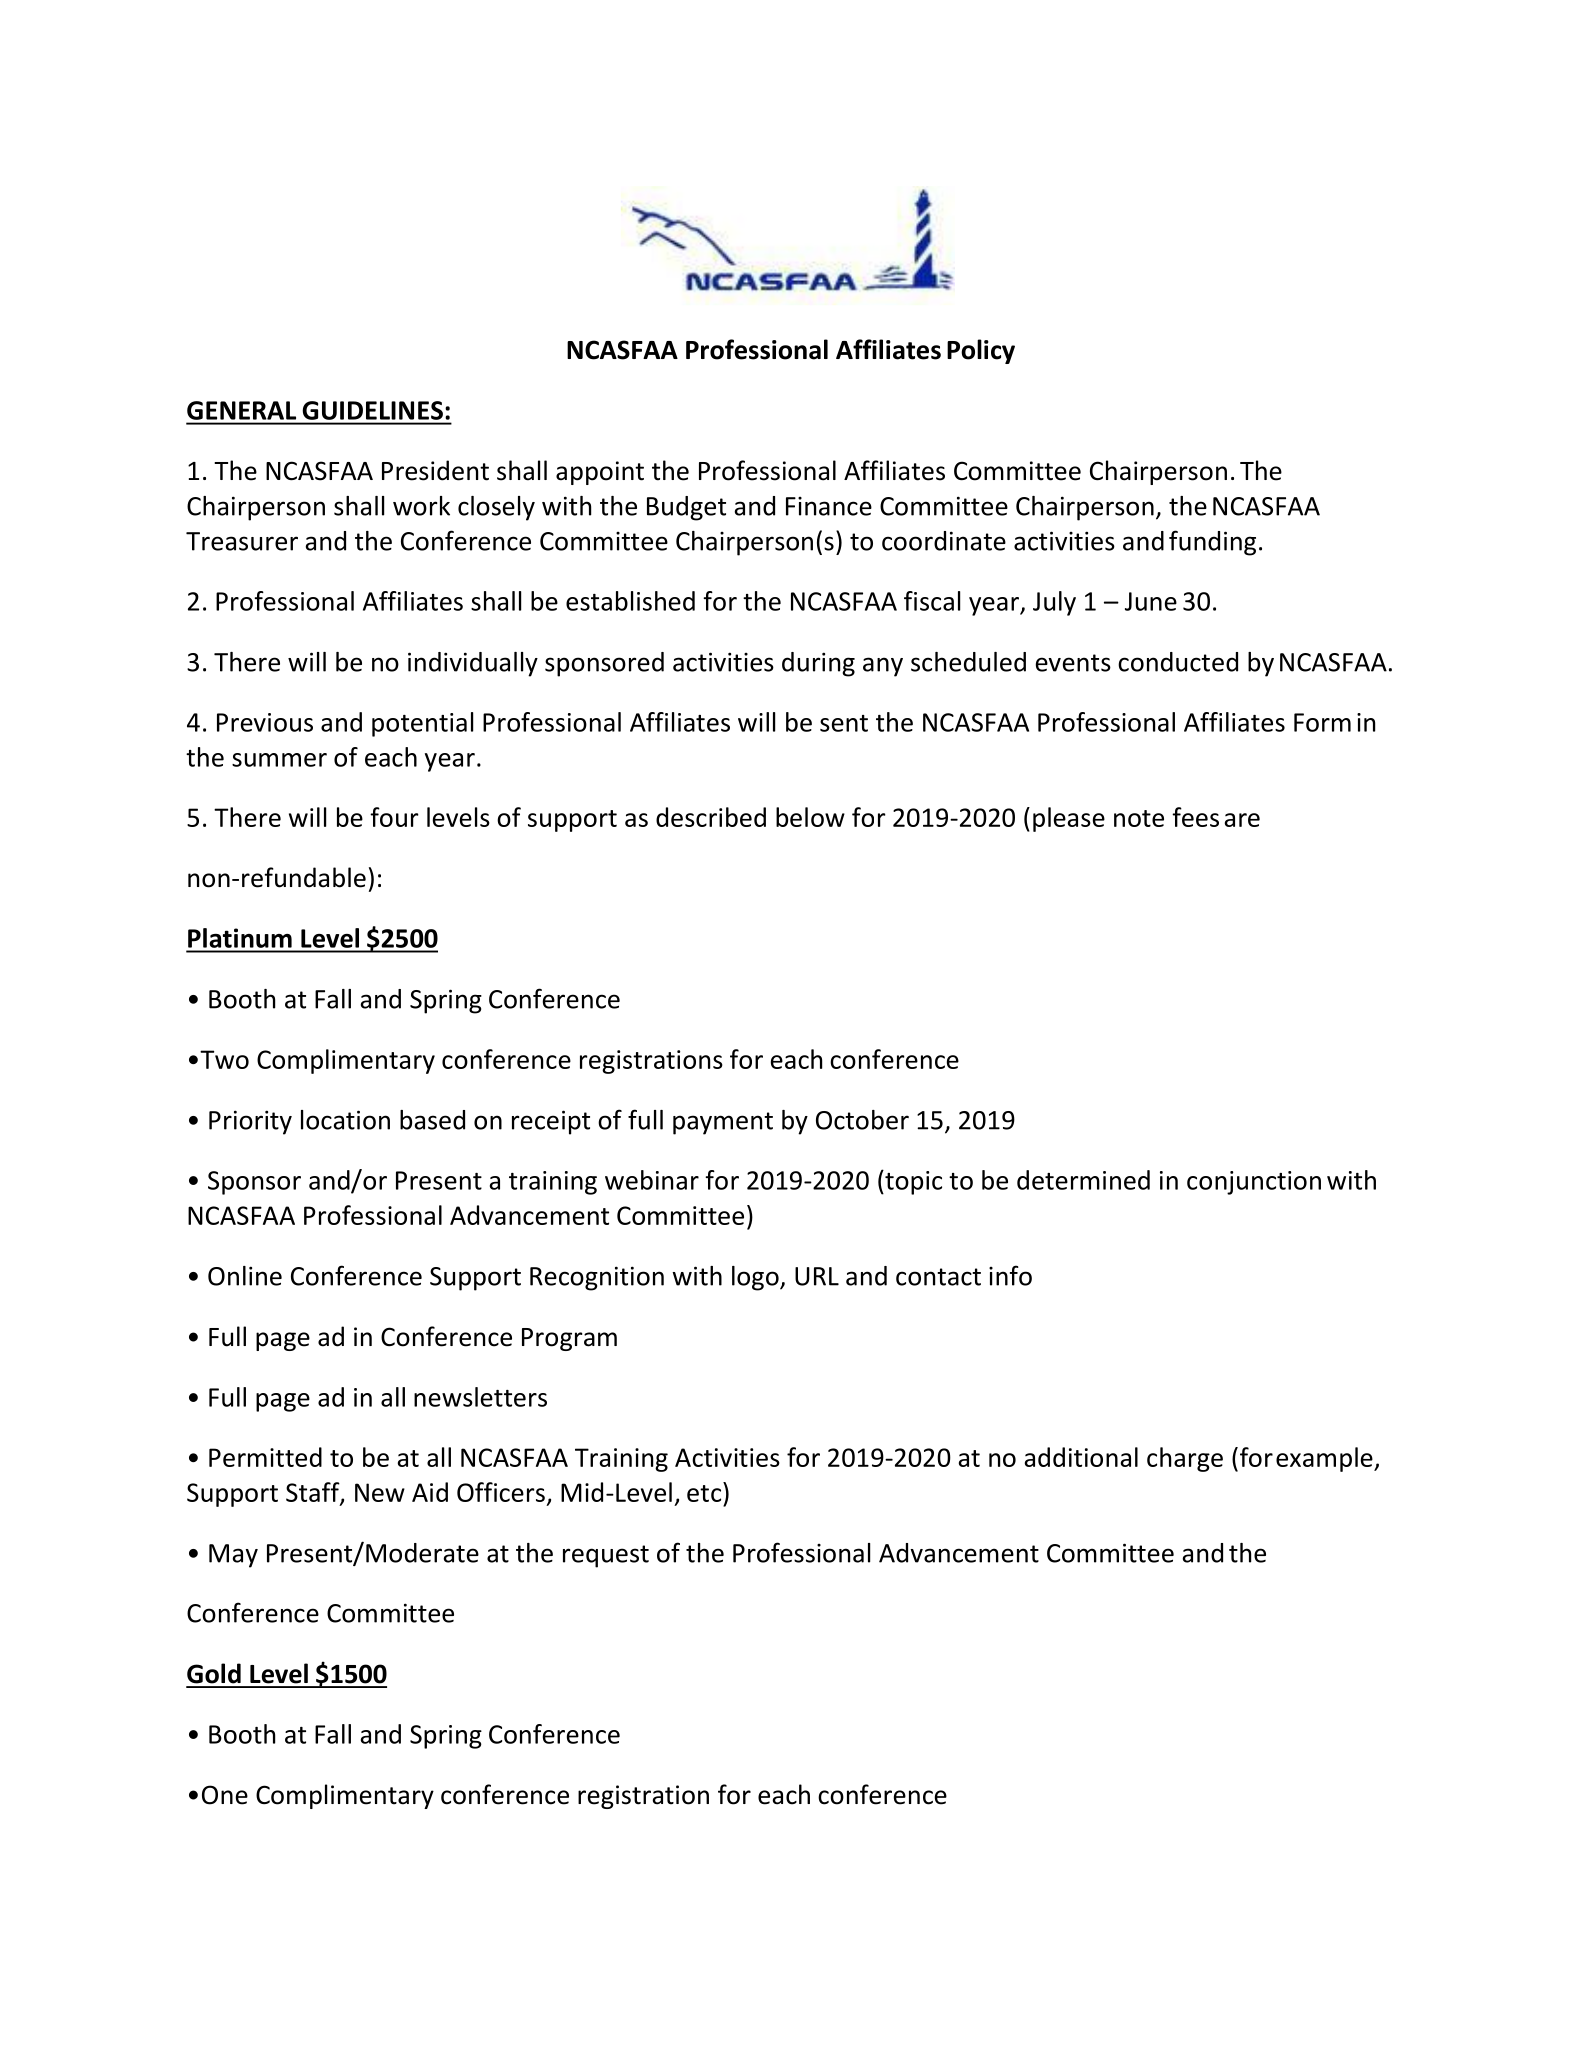  I want to click on webinar, so click(652, 1180).
